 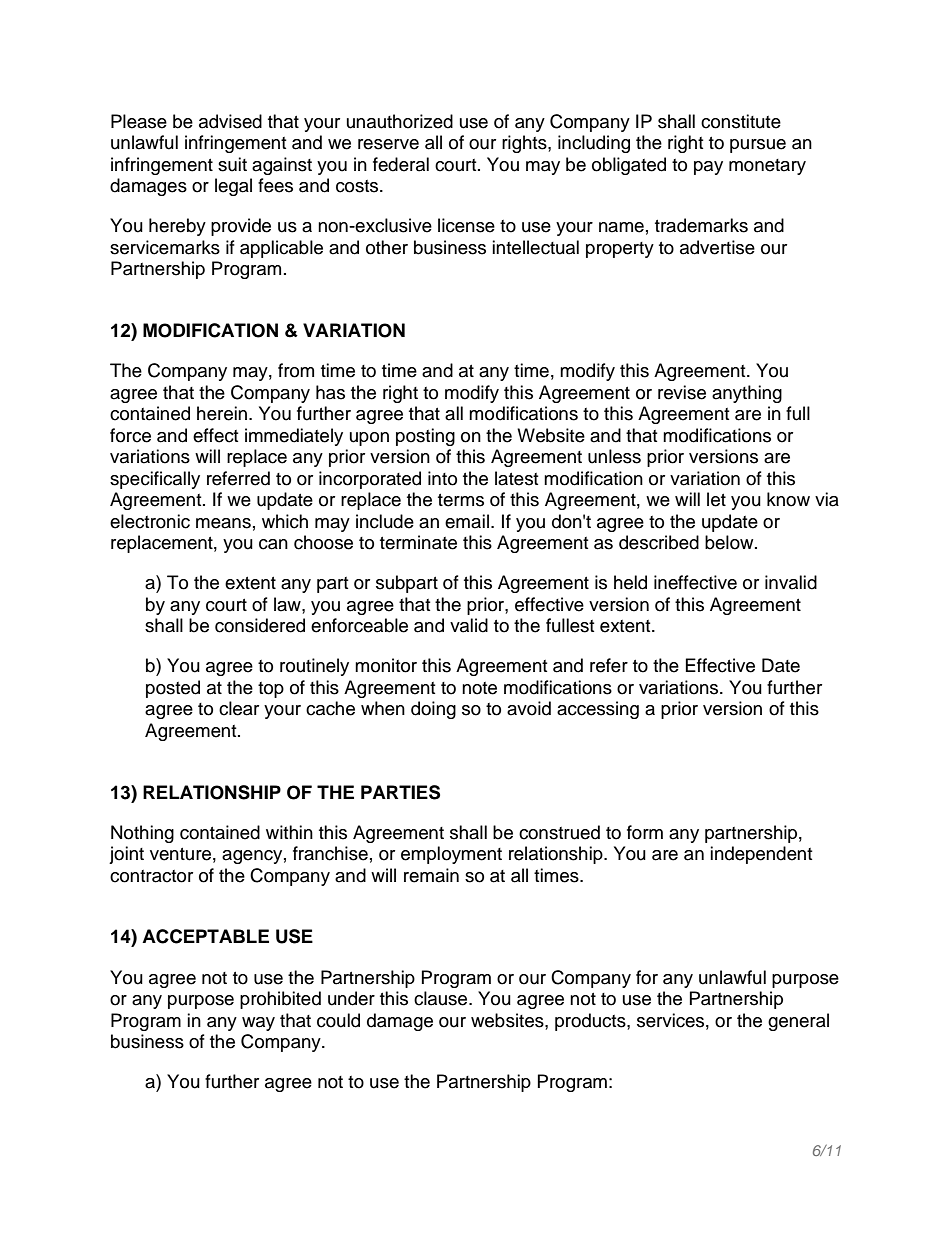 What do you see at coordinates (273, 544) in the document?
I see `can` at bounding box center [273, 544].
